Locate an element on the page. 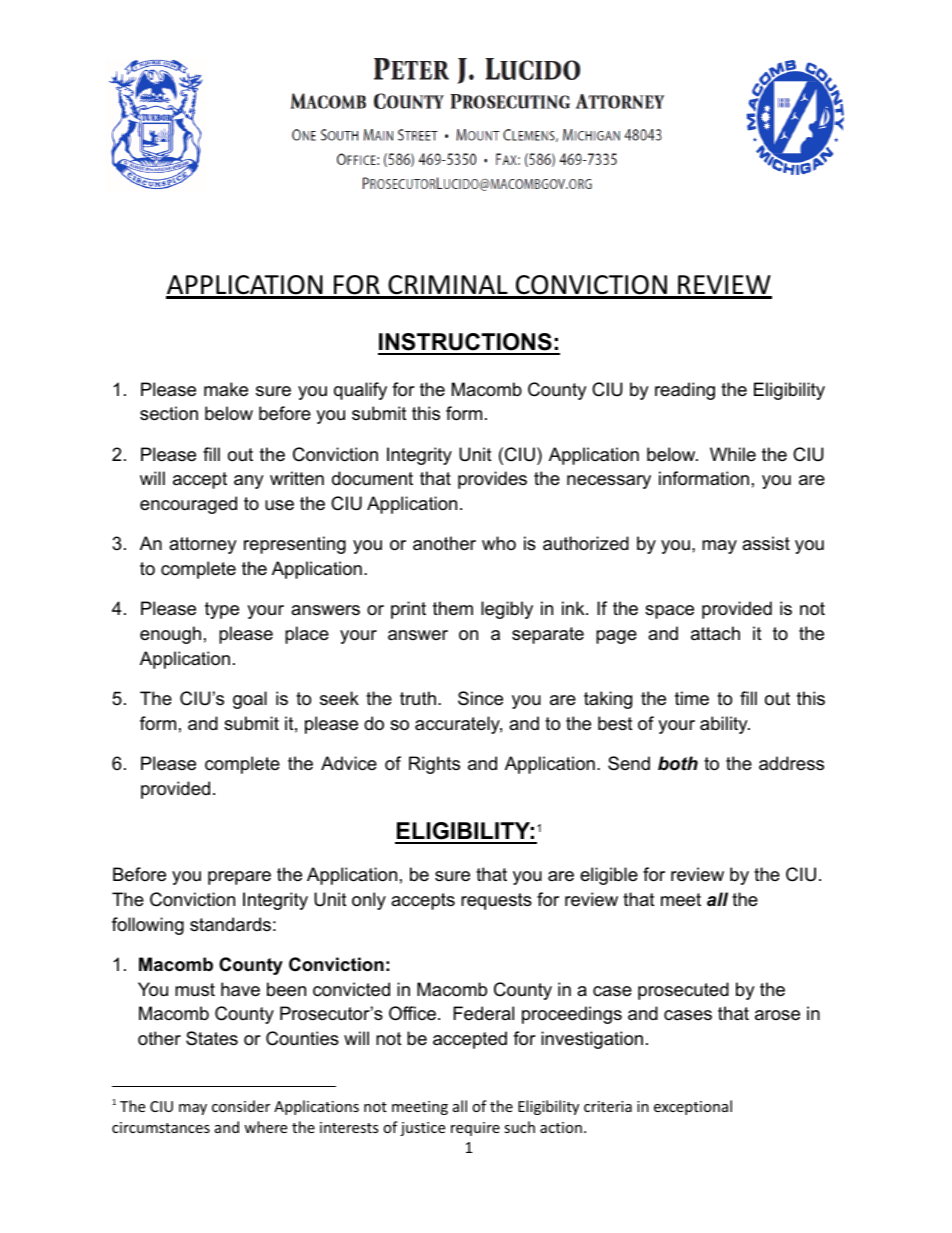 This image has height=1233, width=952. attach is located at coordinates (715, 633).
